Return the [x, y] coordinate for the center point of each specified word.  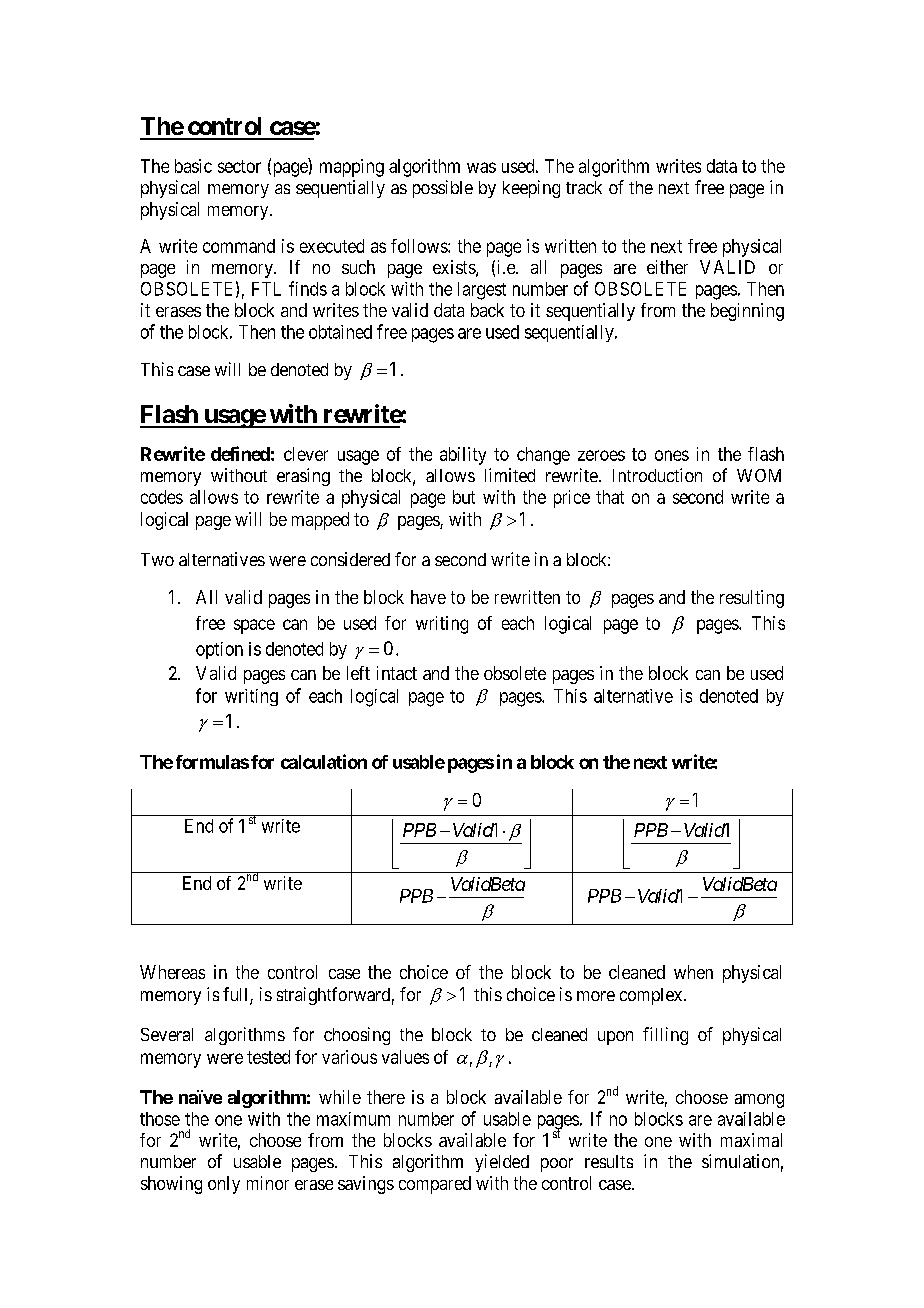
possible [443, 189]
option [219, 650]
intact [397, 673]
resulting [752, 599]
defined [240, 453]
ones [672, 455]
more [596, 996]
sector [239, 166]
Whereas [172, 972]
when [693, 972]
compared [435, 1185]
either [667, 267]
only [224, 1185]
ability [463, 456]
